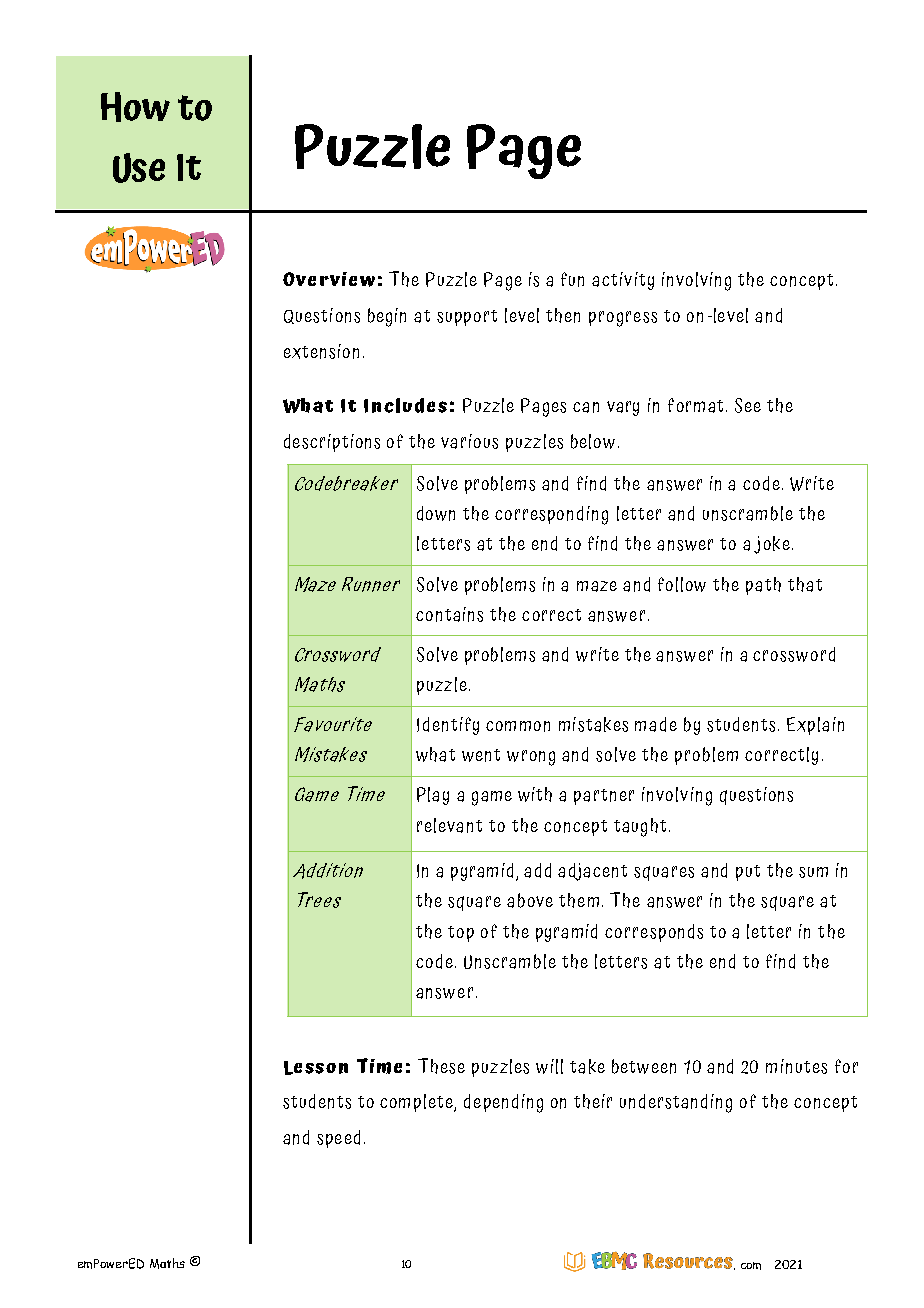  What do you see at coordinates (623, 281) in the document?
I see `activity` at bounding box center [623, 281].
